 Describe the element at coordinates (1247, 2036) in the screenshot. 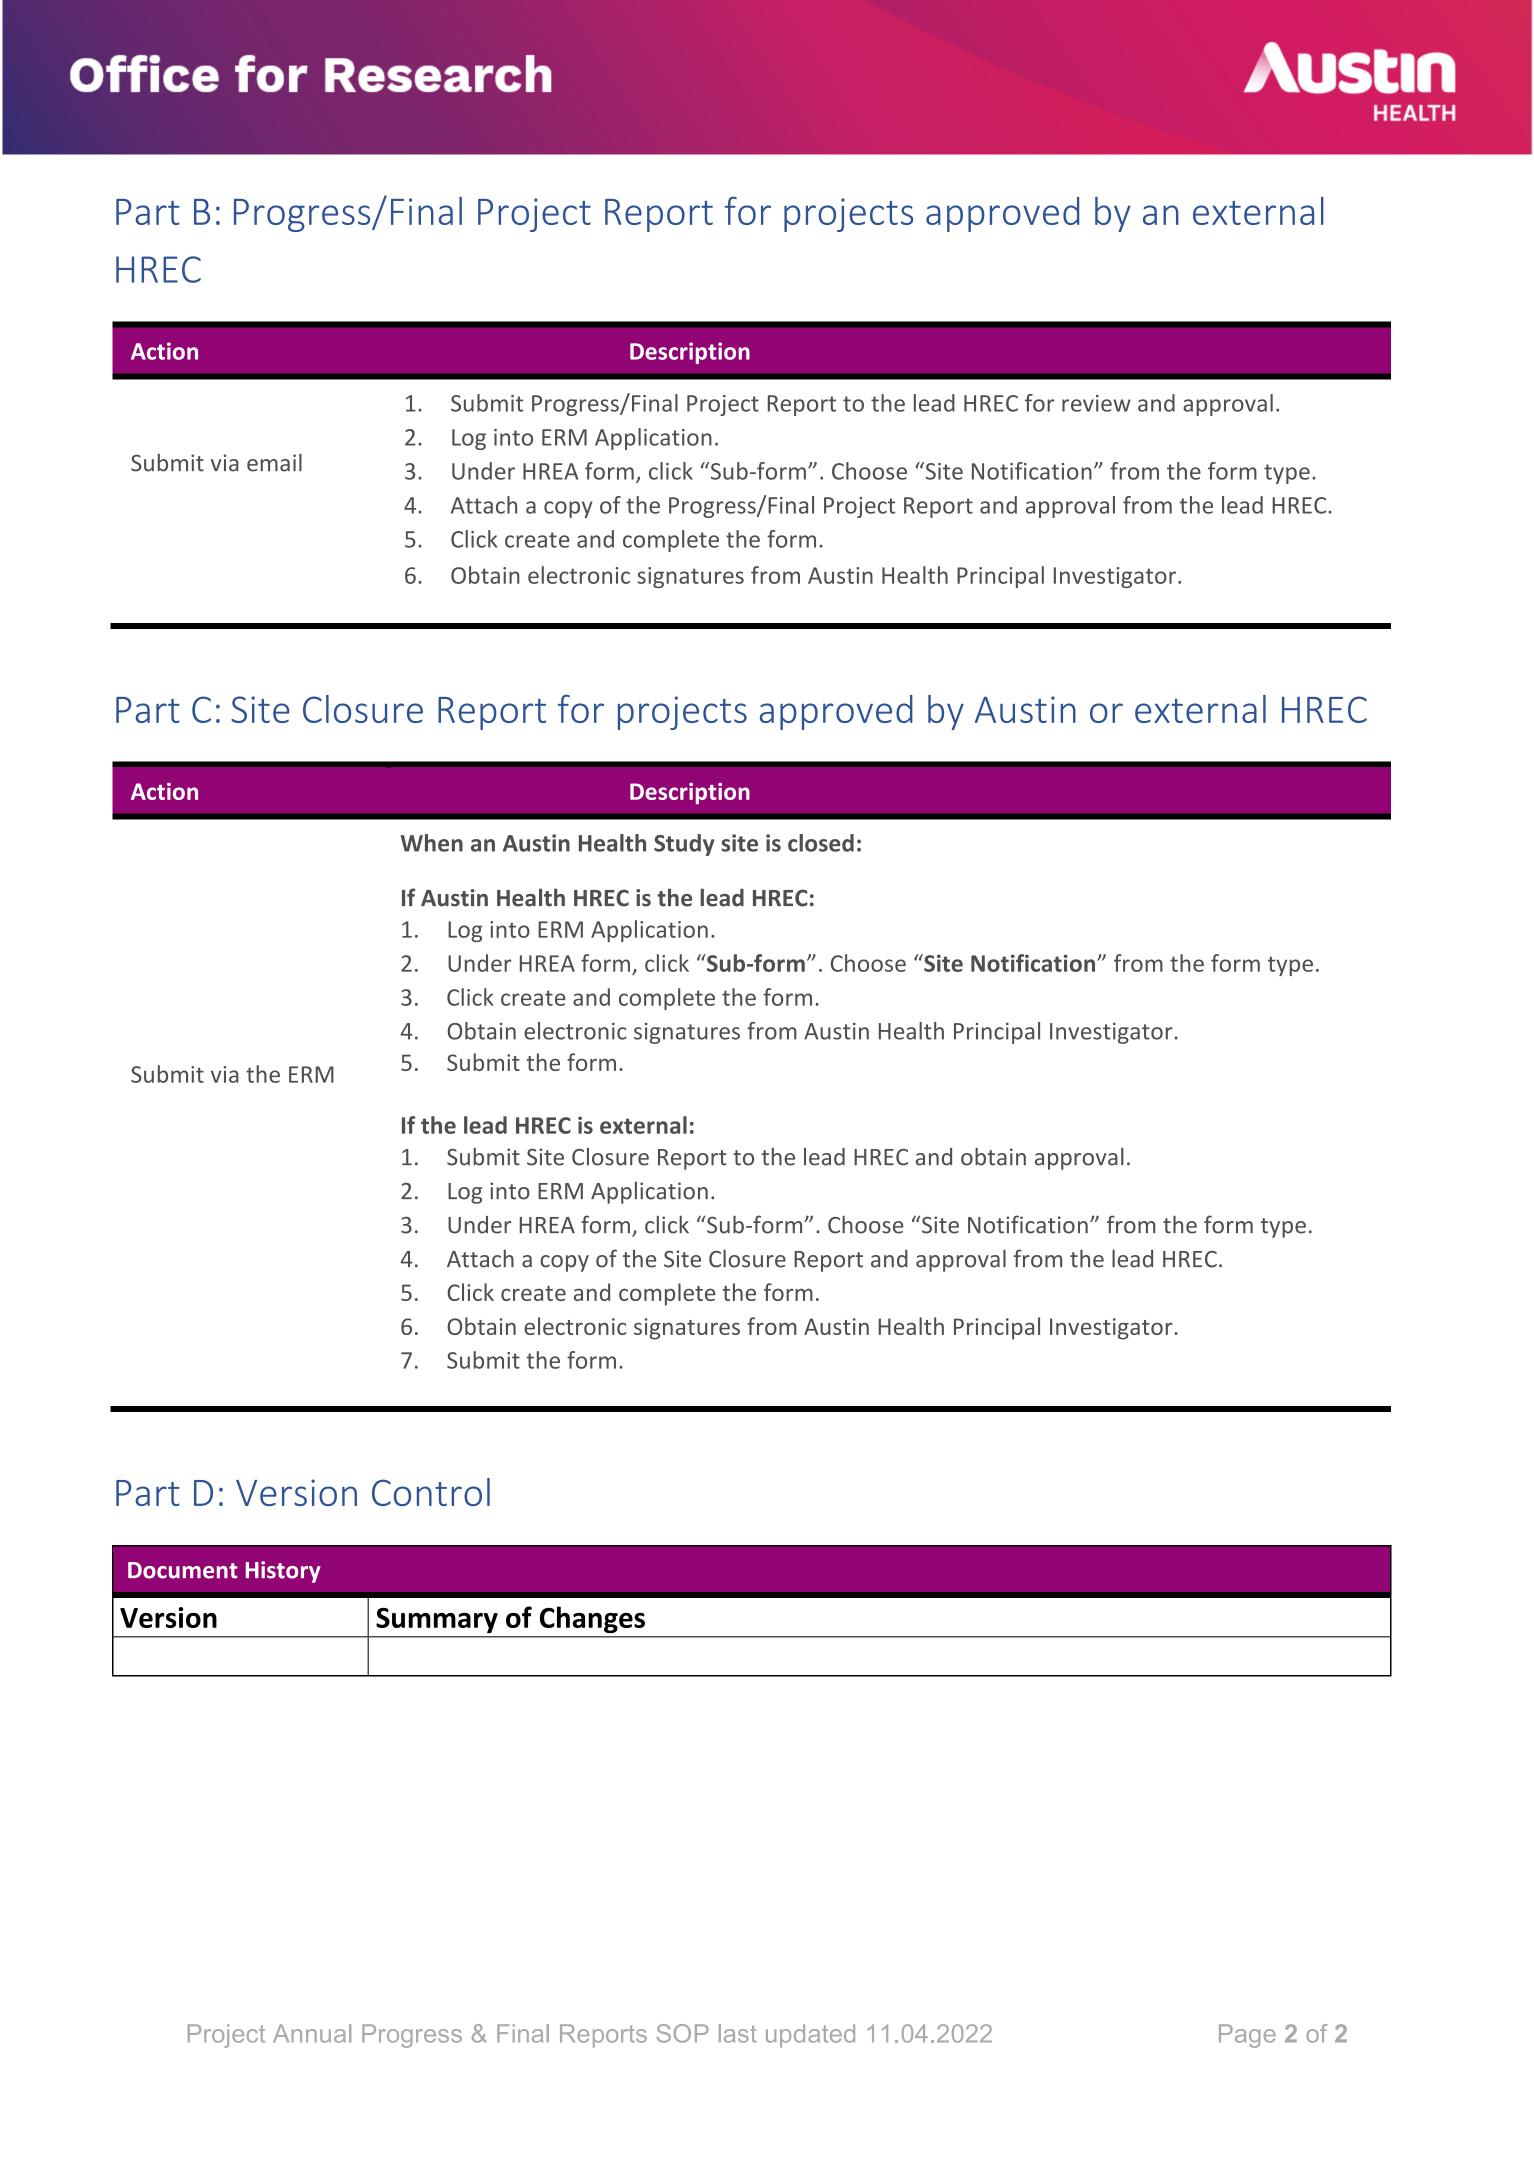

I see `Page` at that location.
